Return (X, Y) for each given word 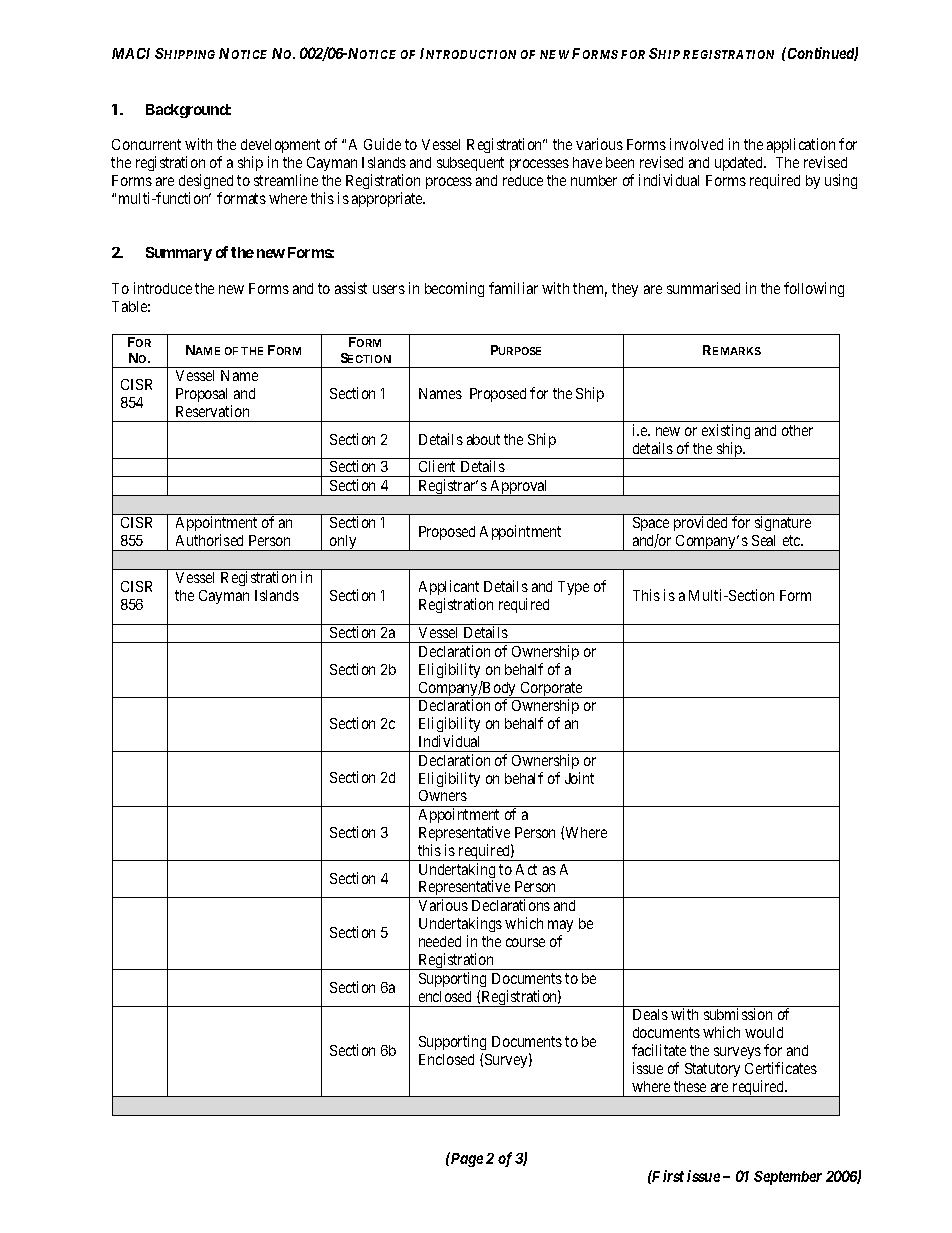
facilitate (659, 1050)
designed (206, 183)
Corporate (551, 690)
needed (440, 941)
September (788, 1178)
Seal (763, 540)
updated (740, 164)
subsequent (470, 164)
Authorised (209, 540)
